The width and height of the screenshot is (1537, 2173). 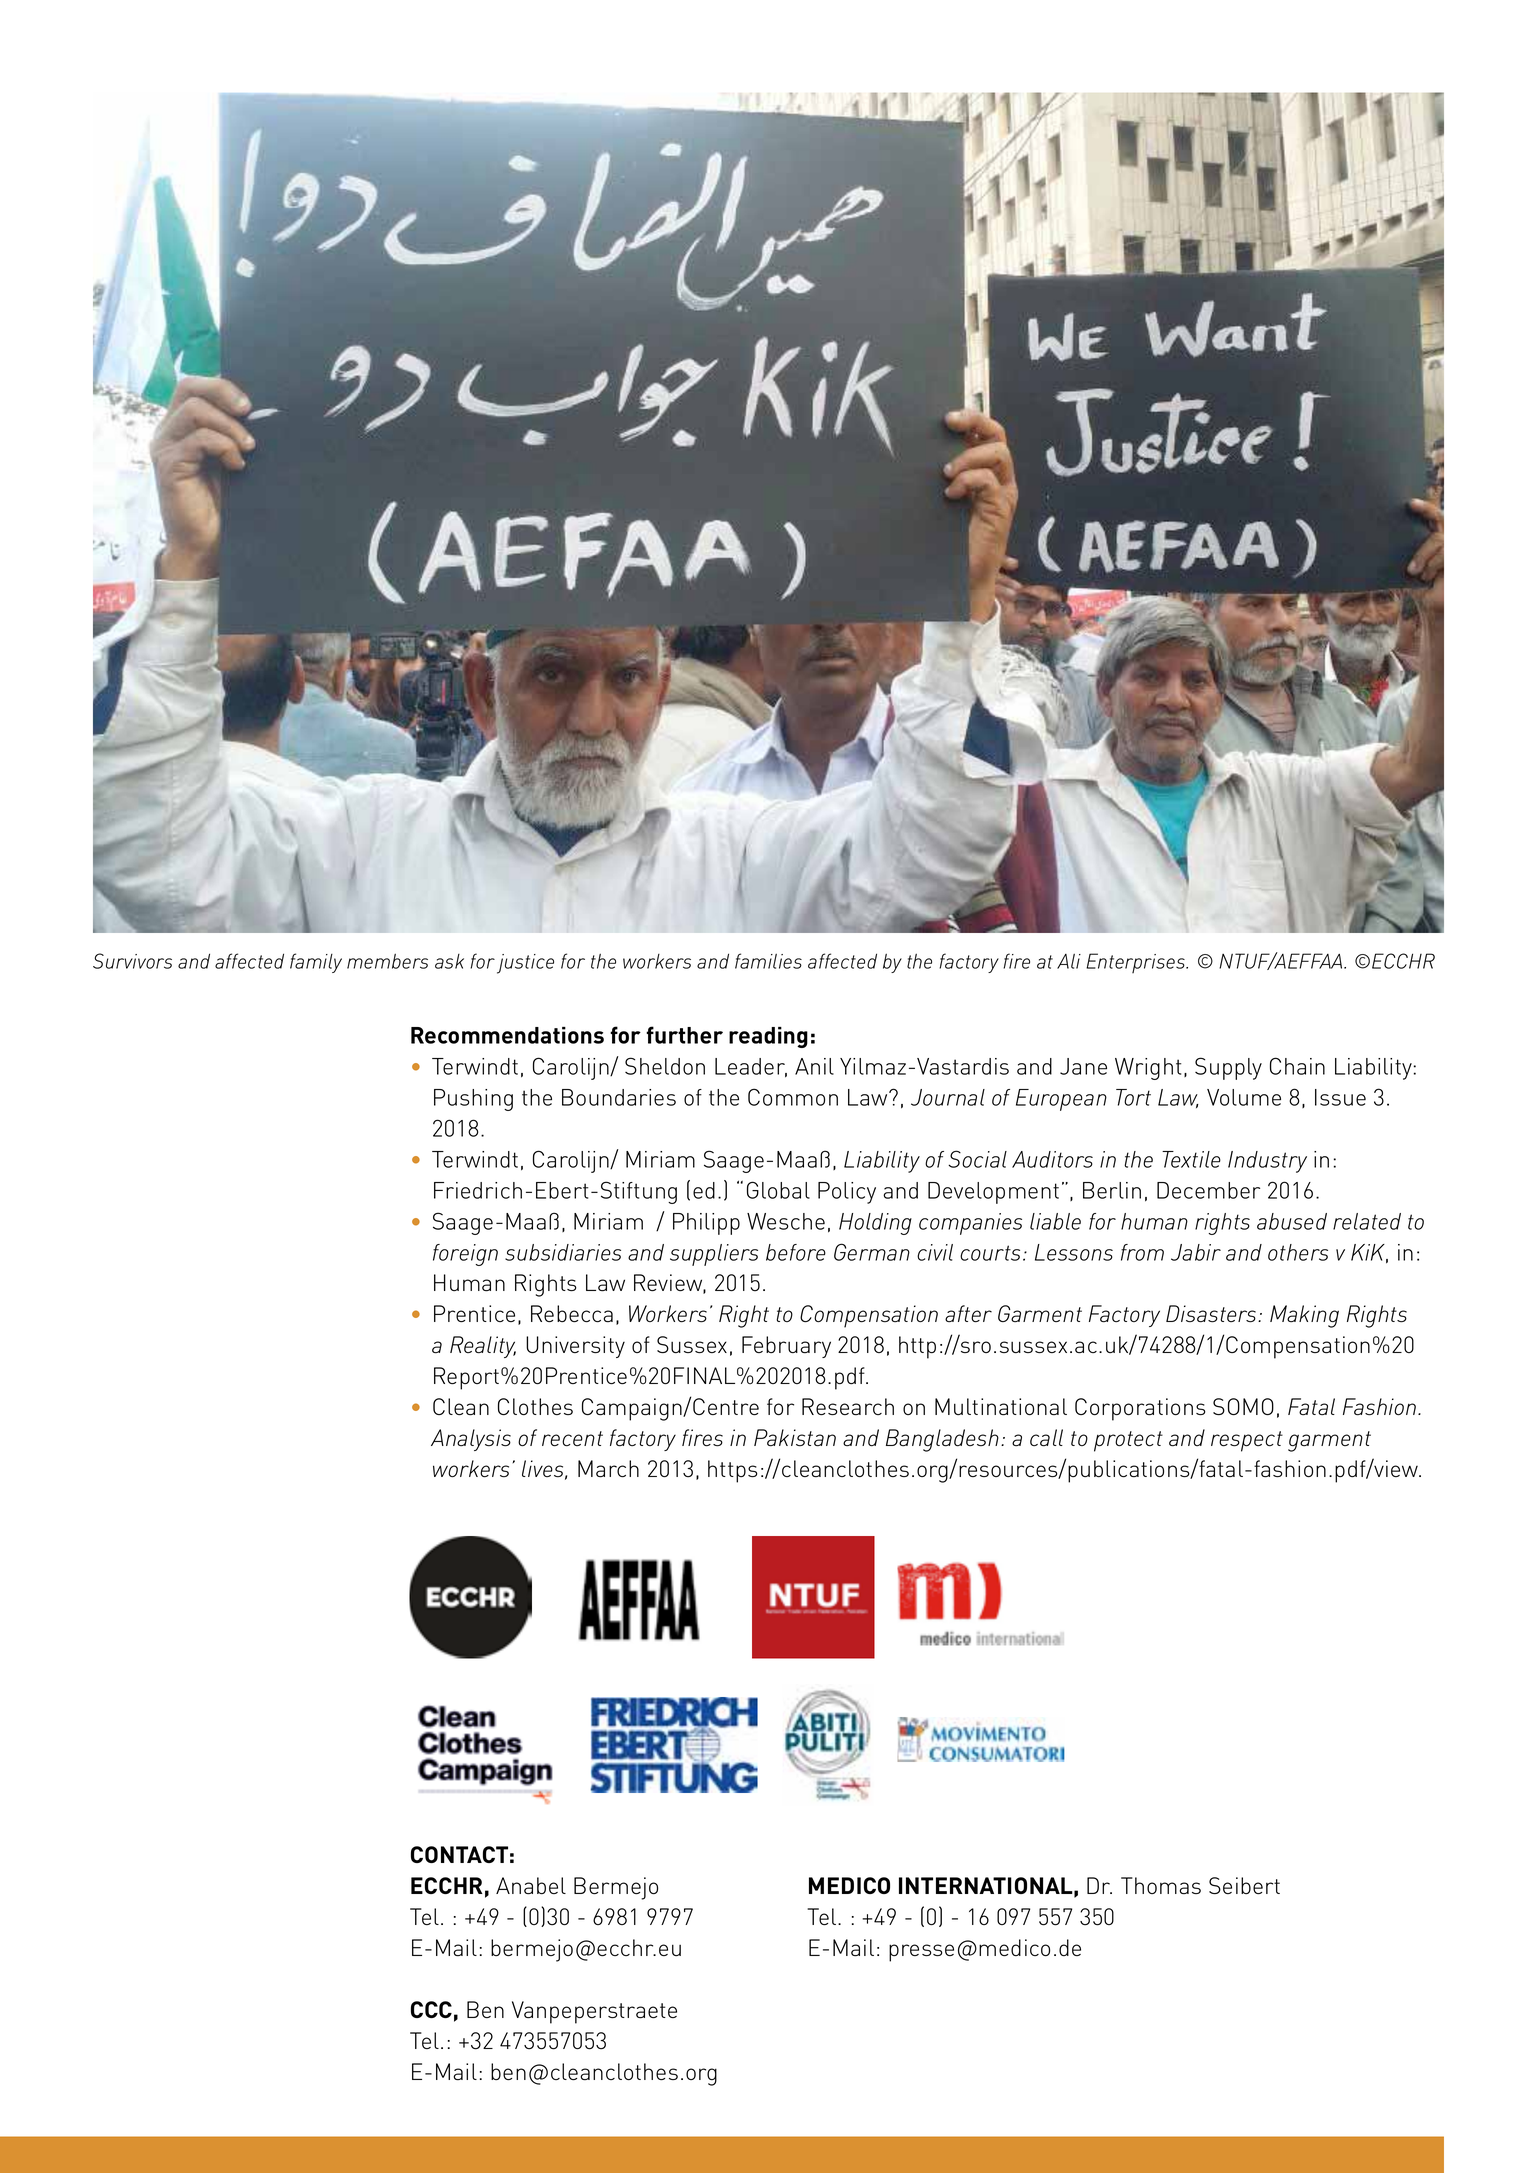 I want to click on respect, so click(x=1247, y=1441).
